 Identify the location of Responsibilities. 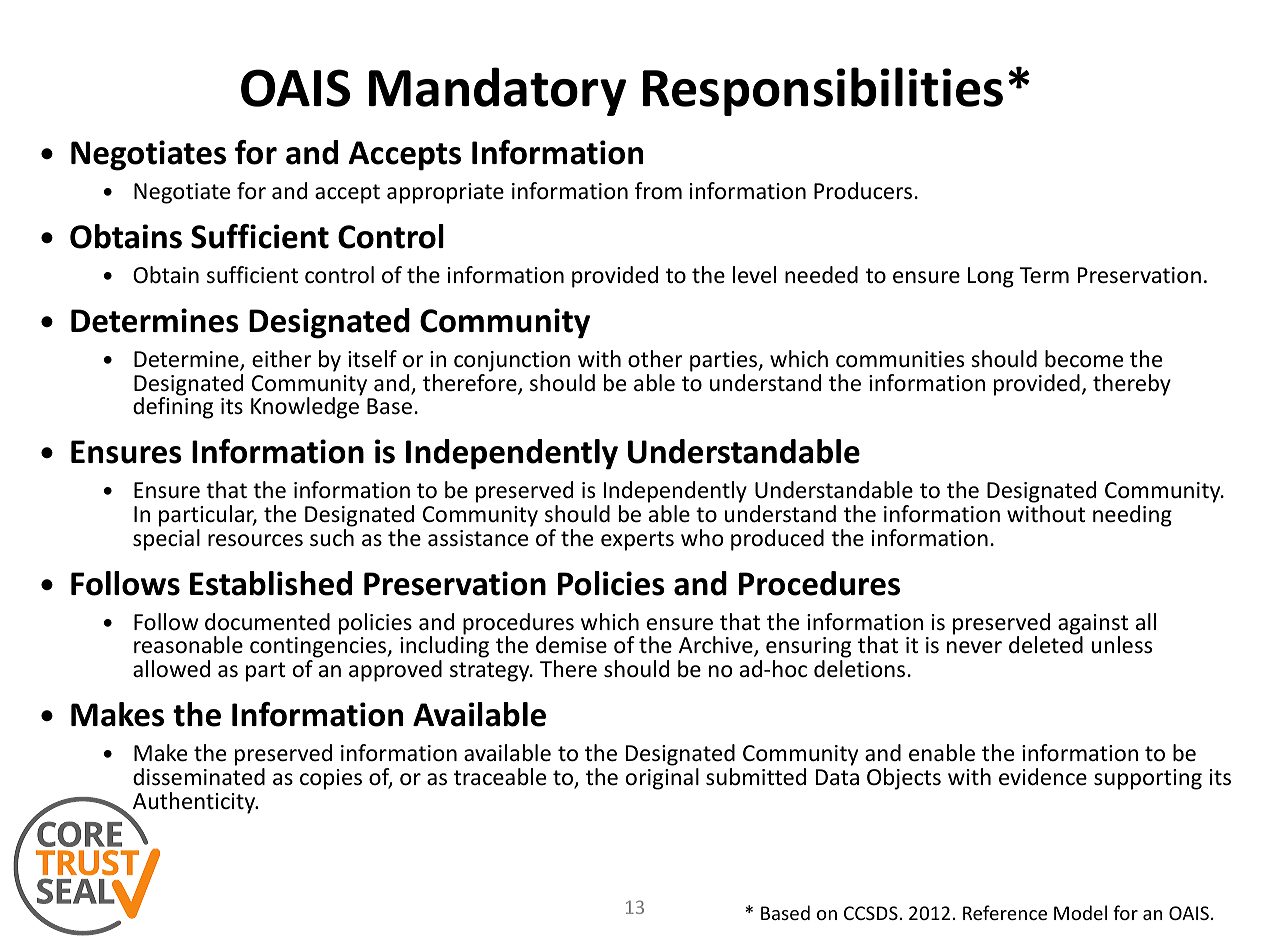
(823, 91).
